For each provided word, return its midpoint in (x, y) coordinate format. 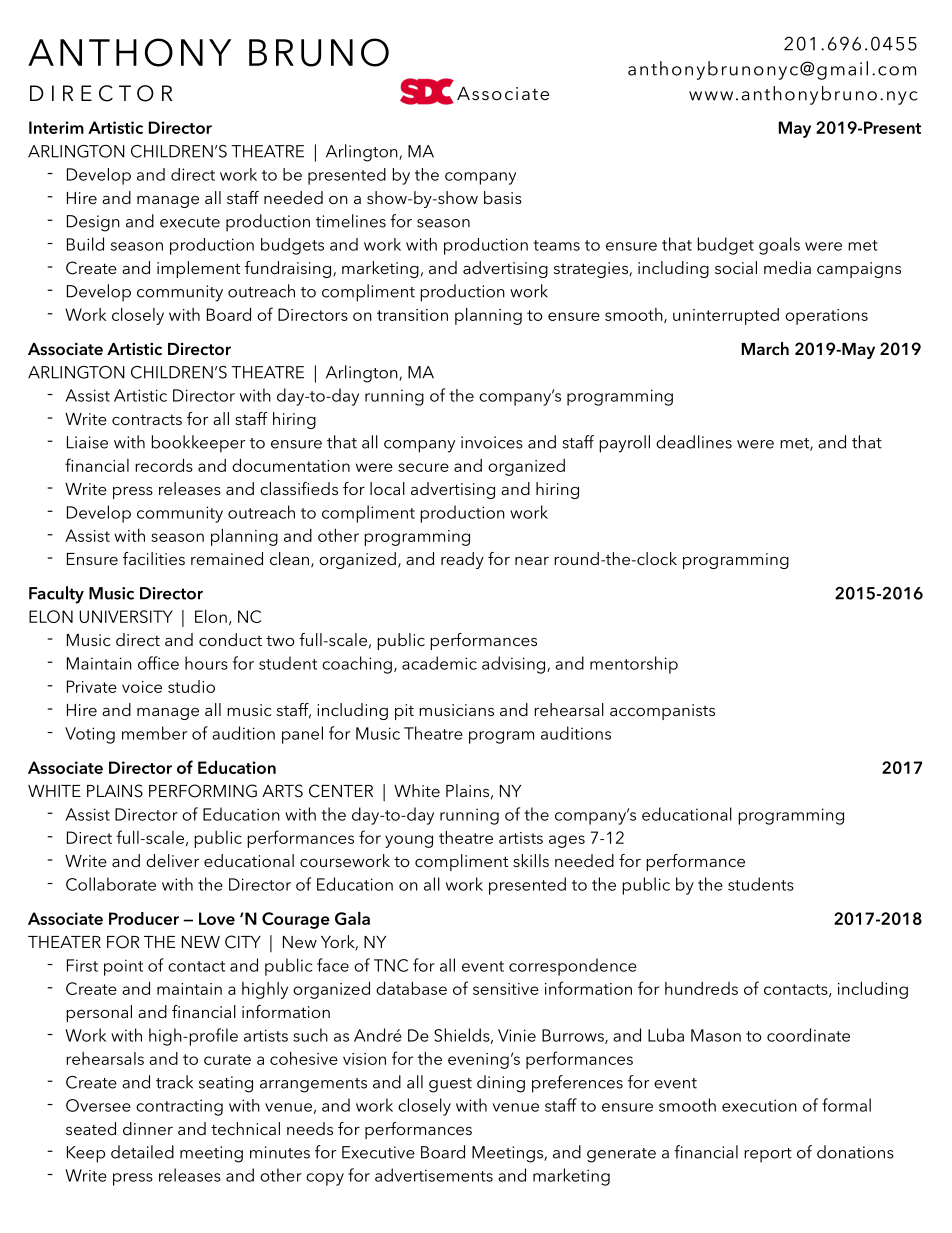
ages (567, 841)
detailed (142, 1152)
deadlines (694, 442)
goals (779, 246)
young (409, 841)
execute (190, 222)
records (164, 465)
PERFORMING (203, 791)
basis (503, 197)
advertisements (434, 1175)
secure (423, 467)
